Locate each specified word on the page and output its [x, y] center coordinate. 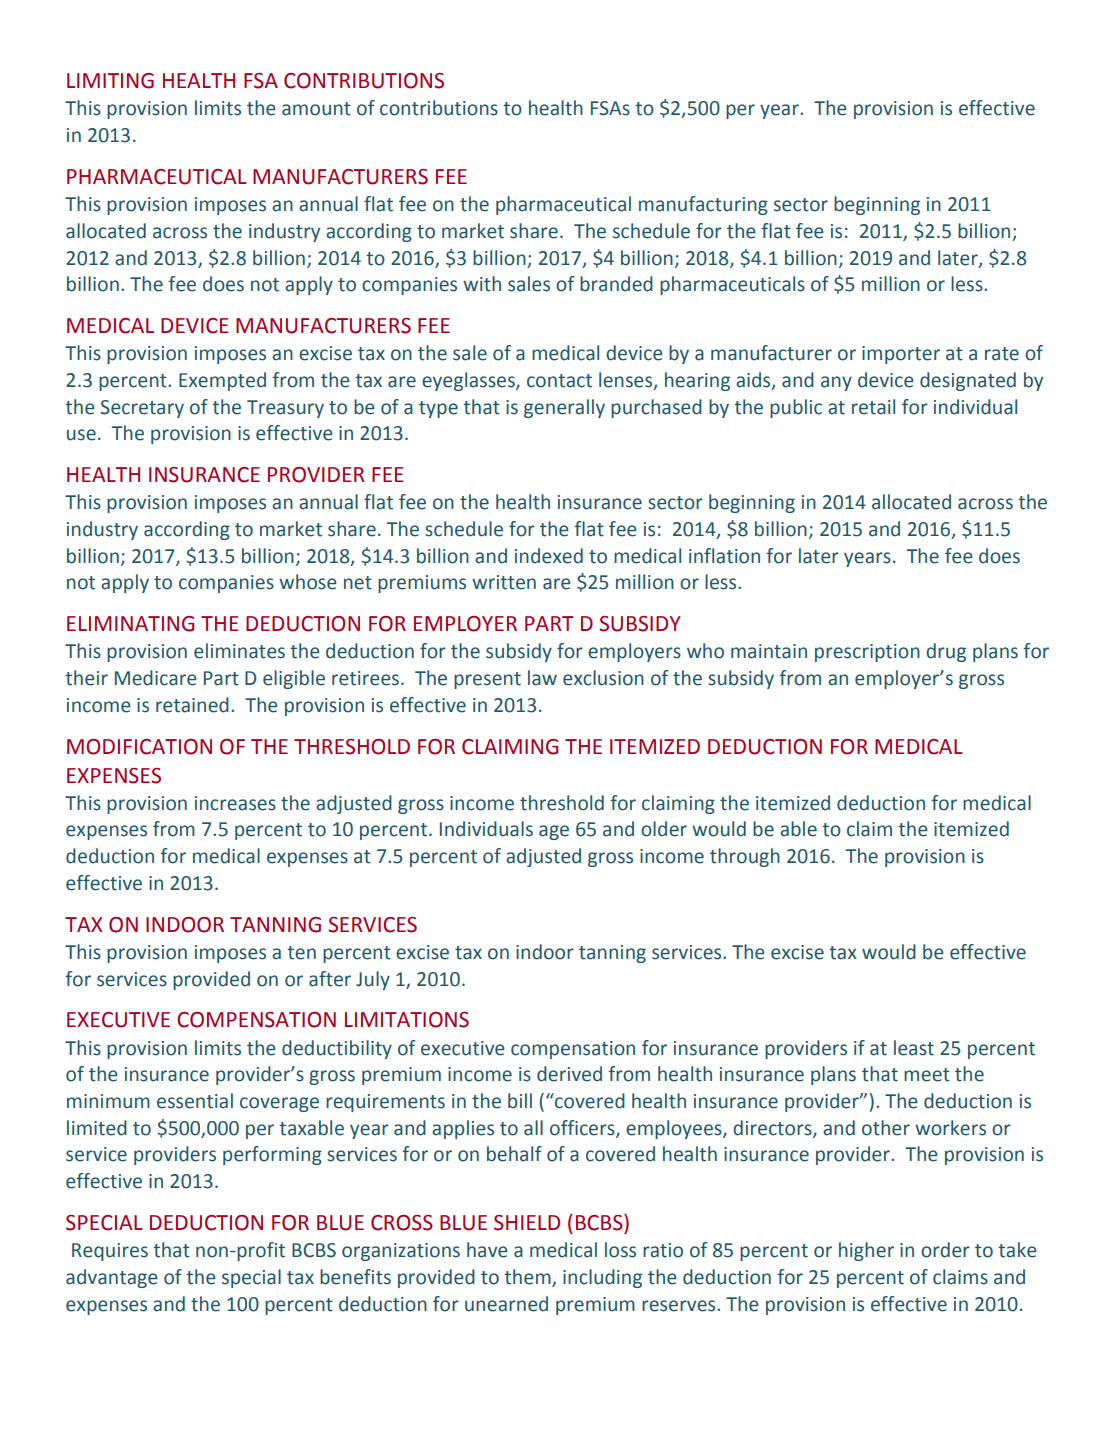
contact [559, 381]
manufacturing [703, 205]
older [664, 829]
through [745, 857]
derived [569, 1074]
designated [968, 381]
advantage [112, 1278]
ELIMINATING [130, 624]
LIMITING [110, 81]
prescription [867, 653]
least [914, 1048]
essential [195, 1101]
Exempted [222, 381]
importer [901, 355]
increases [235, 803]
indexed [549, 556]
